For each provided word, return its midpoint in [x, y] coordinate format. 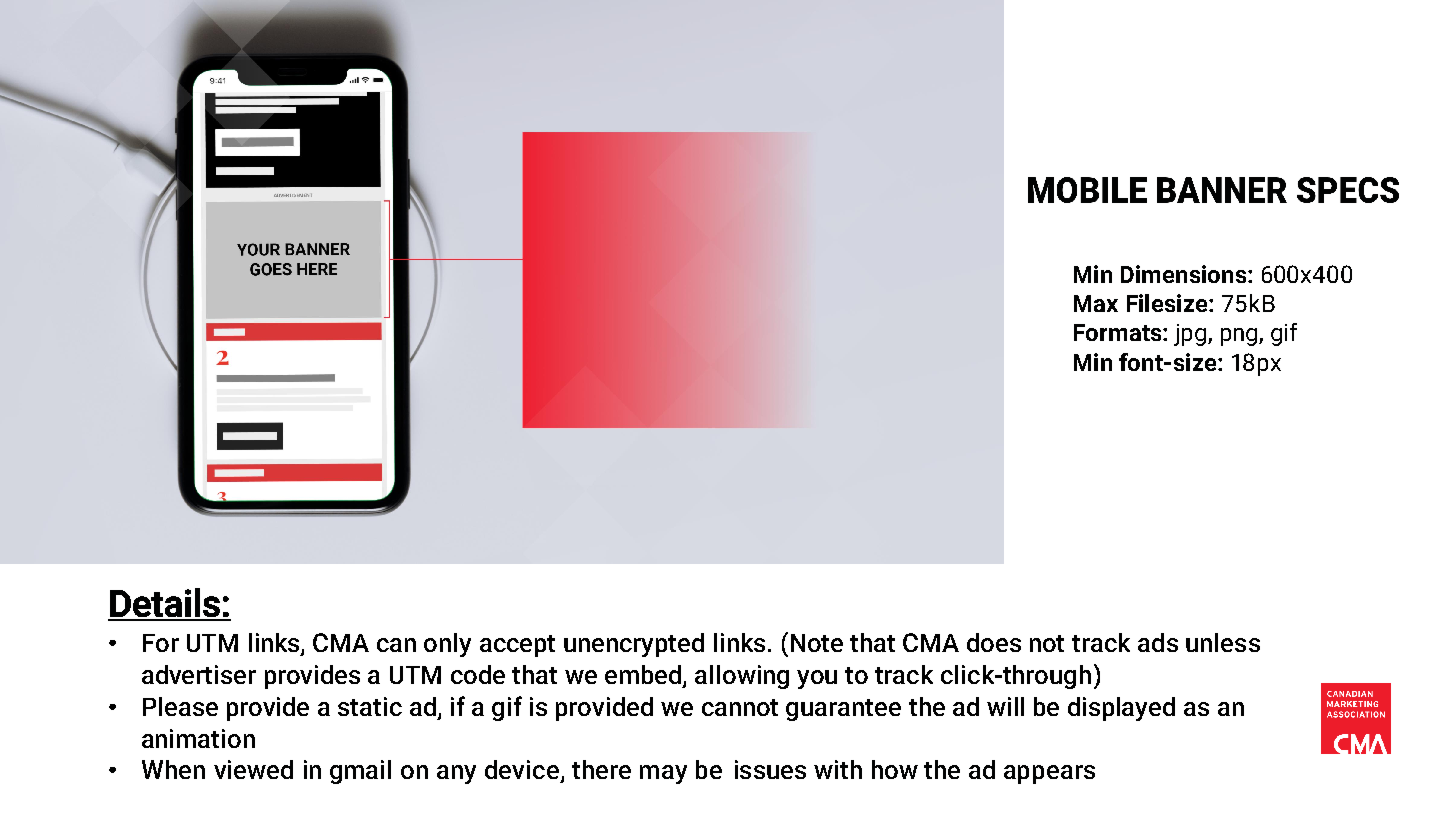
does [994, 642]
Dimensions [1185, 274]
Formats [1119, 332]
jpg [1191, 335]
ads [1158, 642]
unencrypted [634, 645]
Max [1096, 303]
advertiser [199, 674]
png [1240, 337]
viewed [253, 769]
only [447, 645]
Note [817, 643]
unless [1223, 642]
